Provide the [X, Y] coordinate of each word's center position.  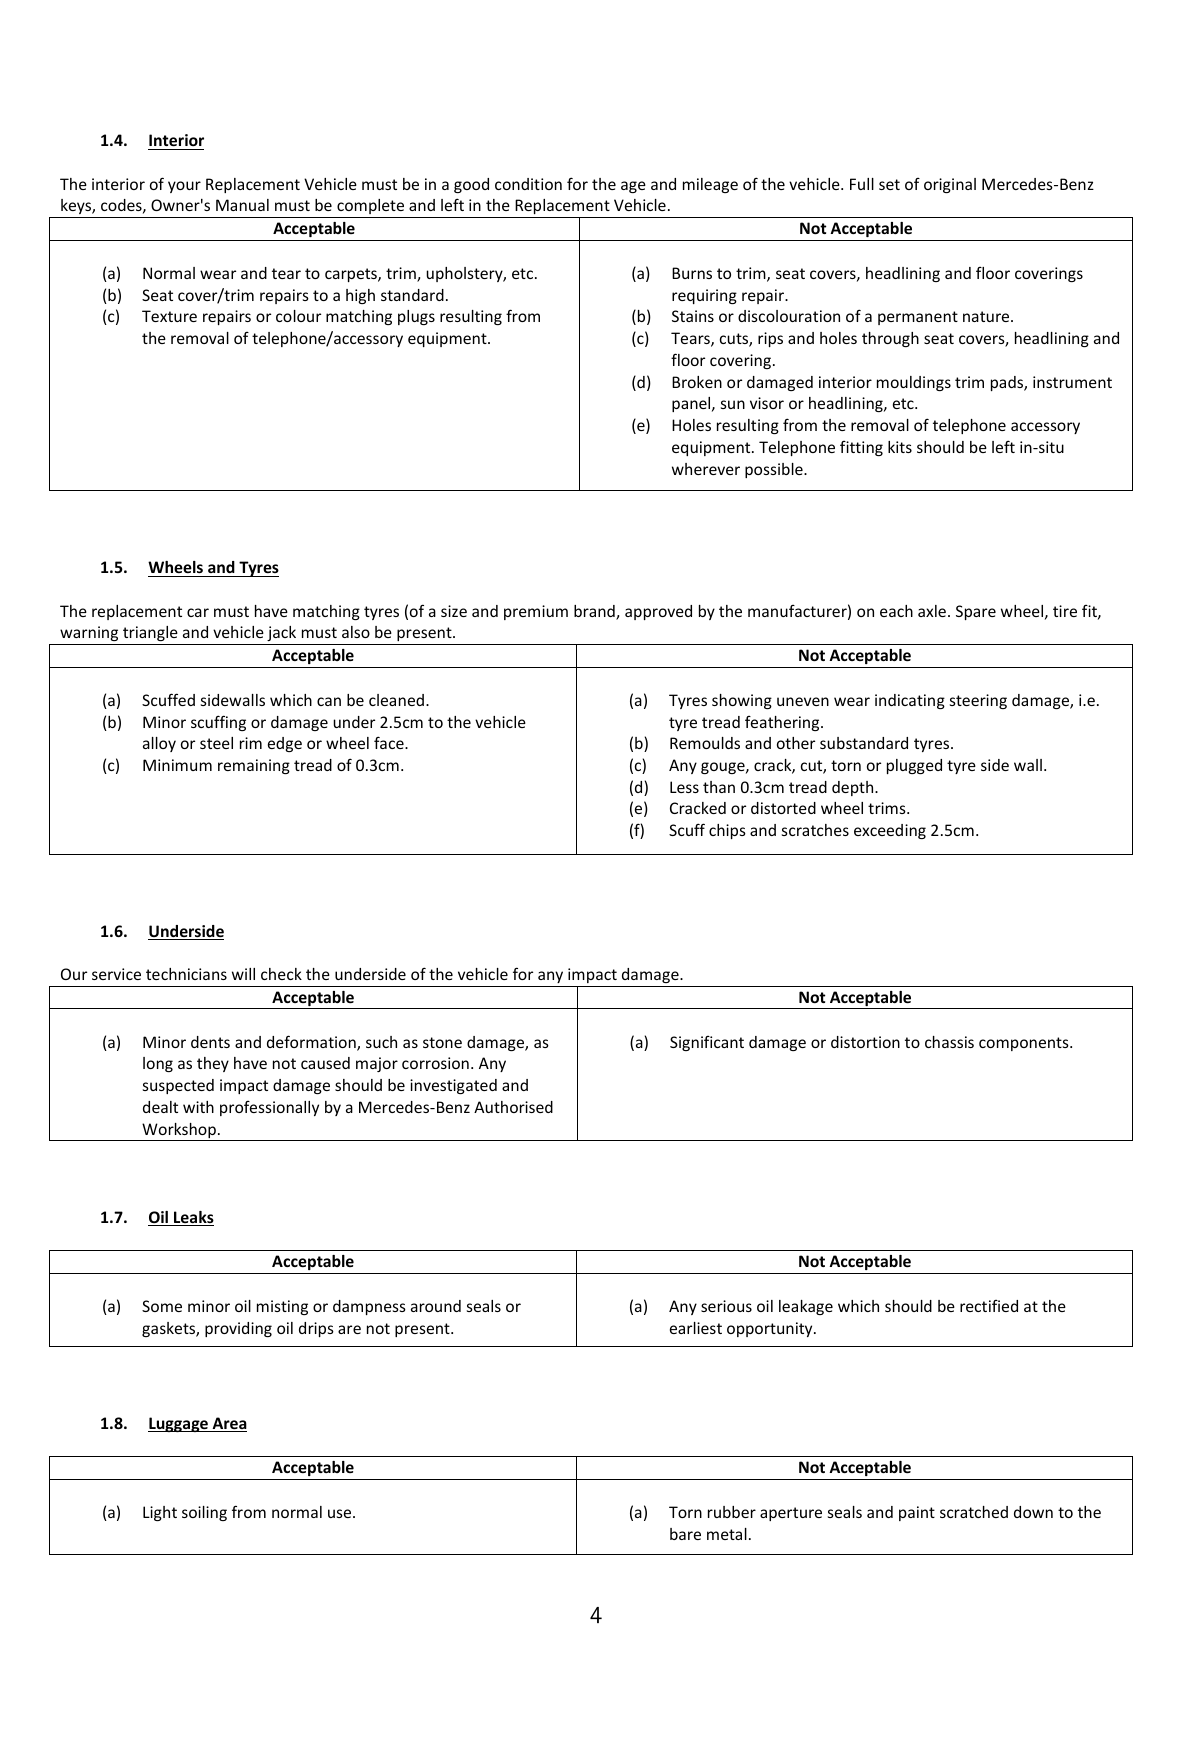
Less [684, 787]
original [950, 185]
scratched [974, 1512]
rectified [989, 1306]
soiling [204, 1513]
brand [595, 612]
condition [528, 184]
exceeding [890, 831]
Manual [242, 205]
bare [685, 1534]
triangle [150, 633]
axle [932, 611]
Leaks [193, 1218]
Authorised [513, 1107]
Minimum [177, 765]
